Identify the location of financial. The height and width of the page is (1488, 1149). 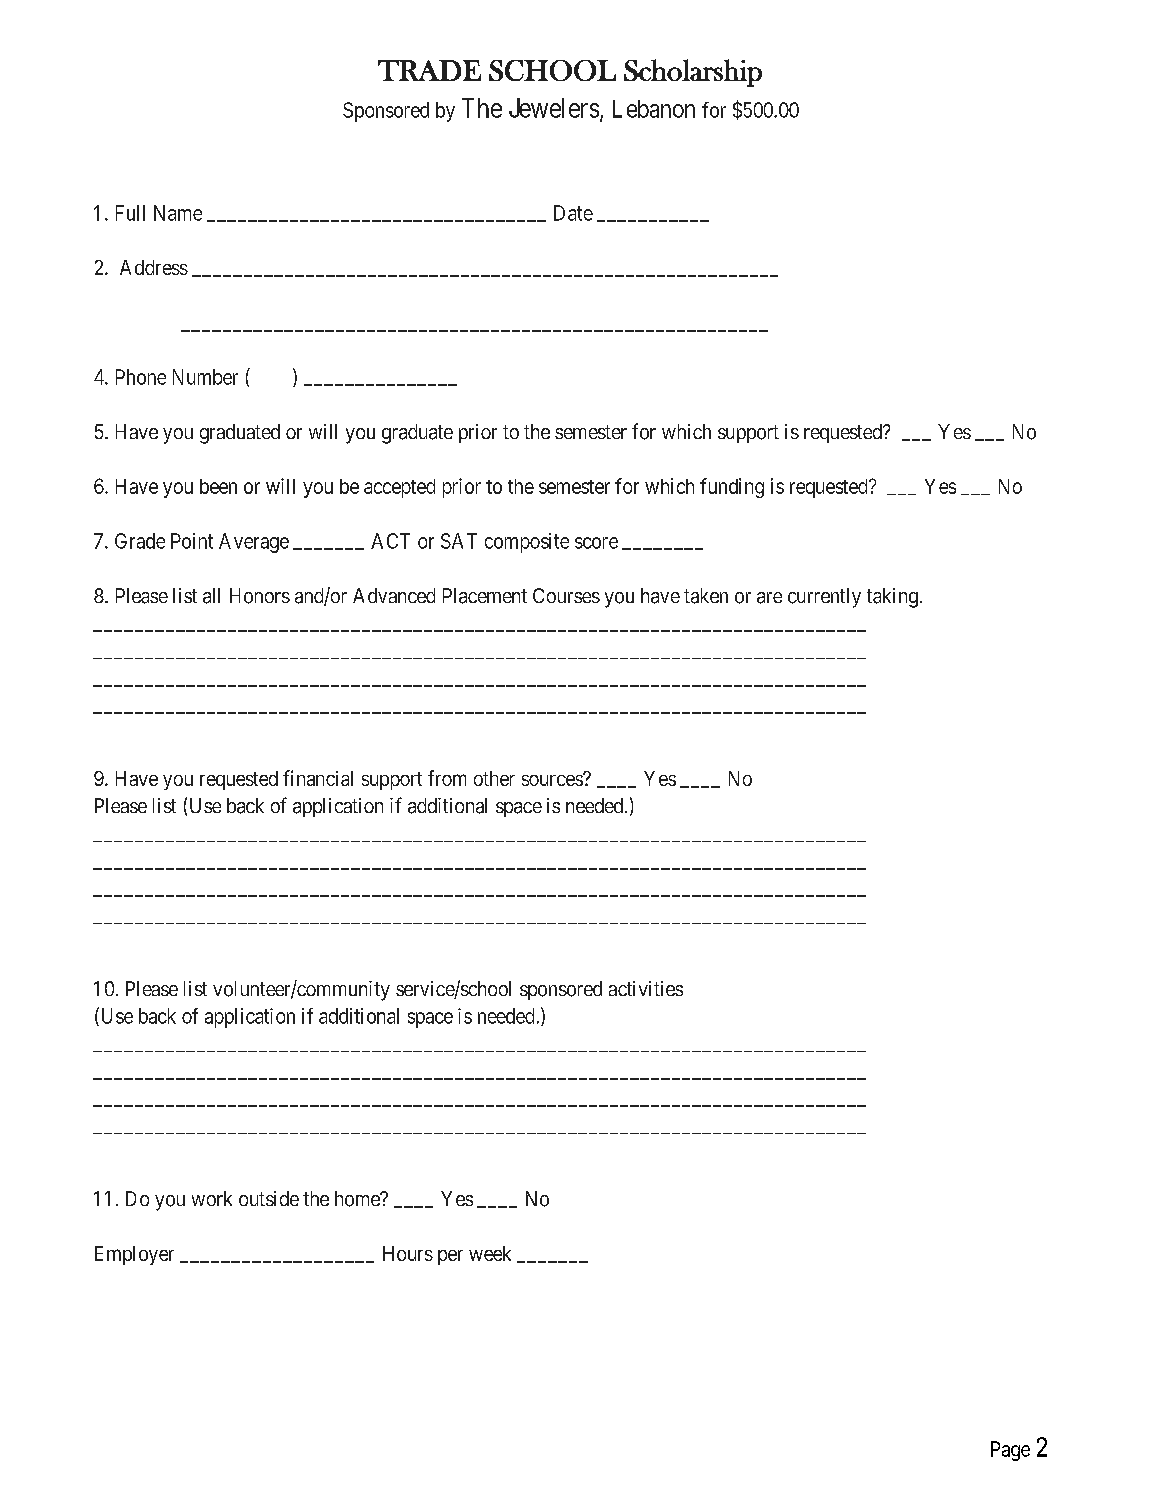
(318, 778).
